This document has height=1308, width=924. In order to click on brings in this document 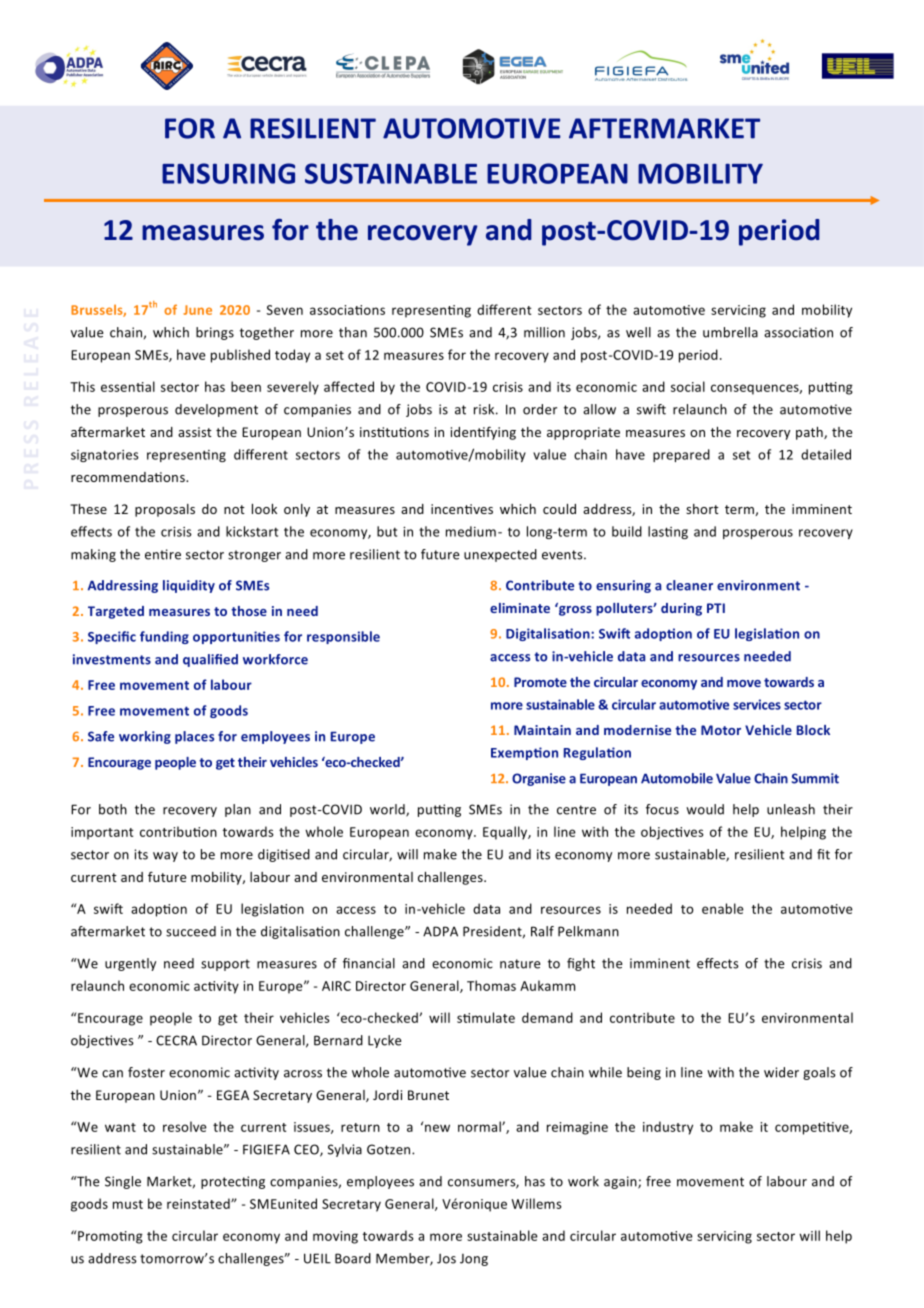, I will do `click(215, 333)`.
